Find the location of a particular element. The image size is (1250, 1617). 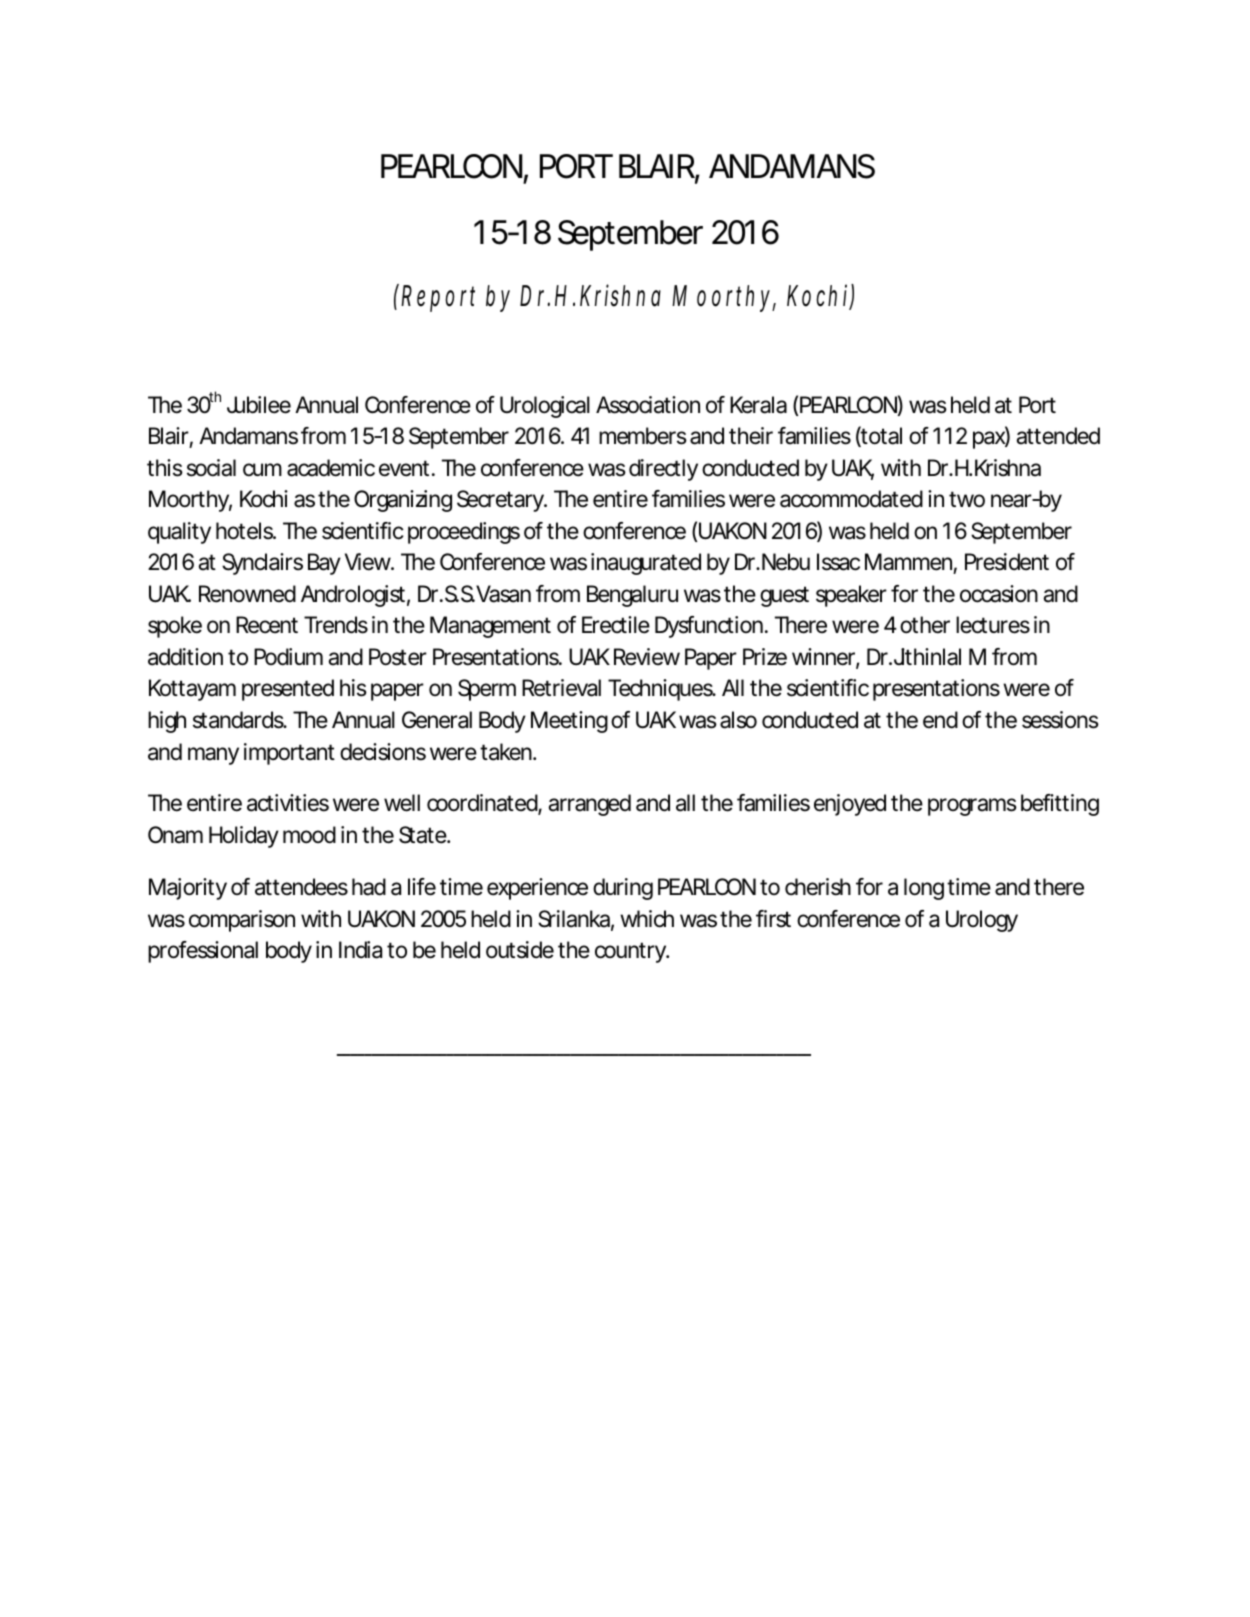

standards is located at coordinates (240, 720).
